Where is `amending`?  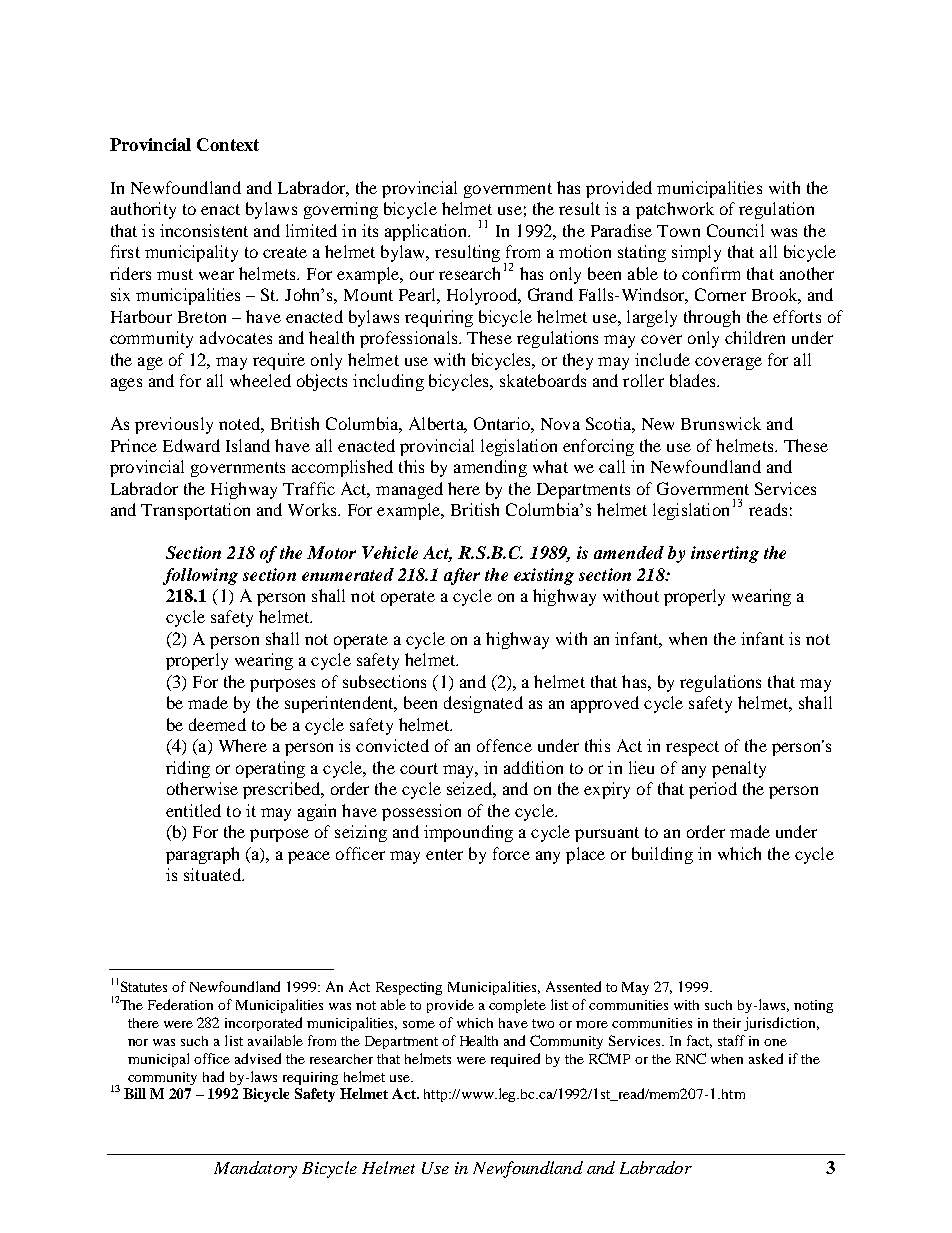 amending is located at coordinates (490, 468).
